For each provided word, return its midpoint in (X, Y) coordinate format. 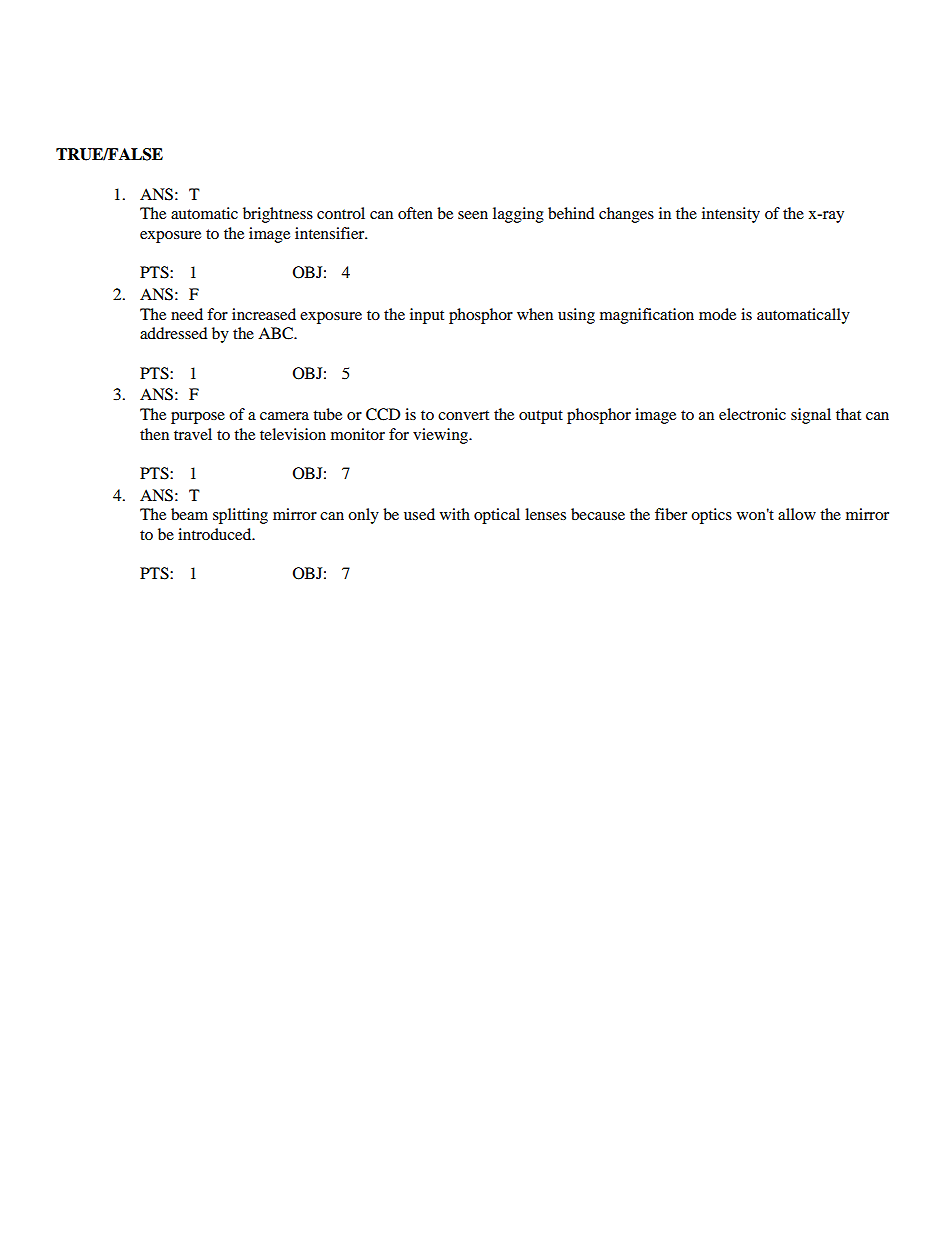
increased (264, 314)
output (541, 417)
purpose (198, 418)
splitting (240, 516)
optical (497, 516)
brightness (278, 215)
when (535, 314)
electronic (752, 414)
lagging (518, 215)
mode (717, 314)
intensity (731, 215)
